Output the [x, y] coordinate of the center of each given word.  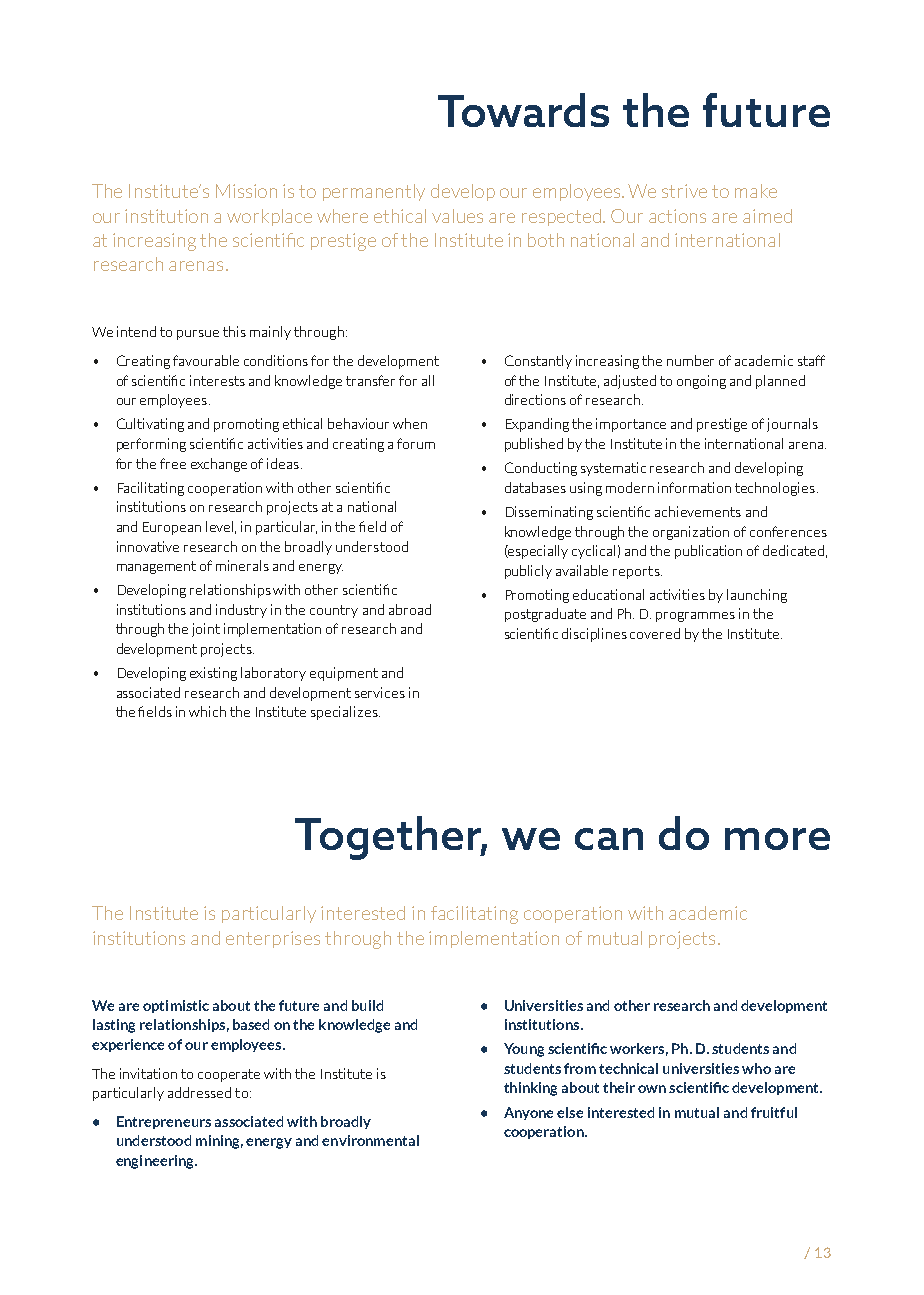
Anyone [528, 1113]
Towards [523, 110]
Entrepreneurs [164, 1122]
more [777, 839]
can [609, 839]
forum [416, 443]
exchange [219, 465]
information [694, 487]
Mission [246, 191]
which [207, 711]
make [756, 191]
